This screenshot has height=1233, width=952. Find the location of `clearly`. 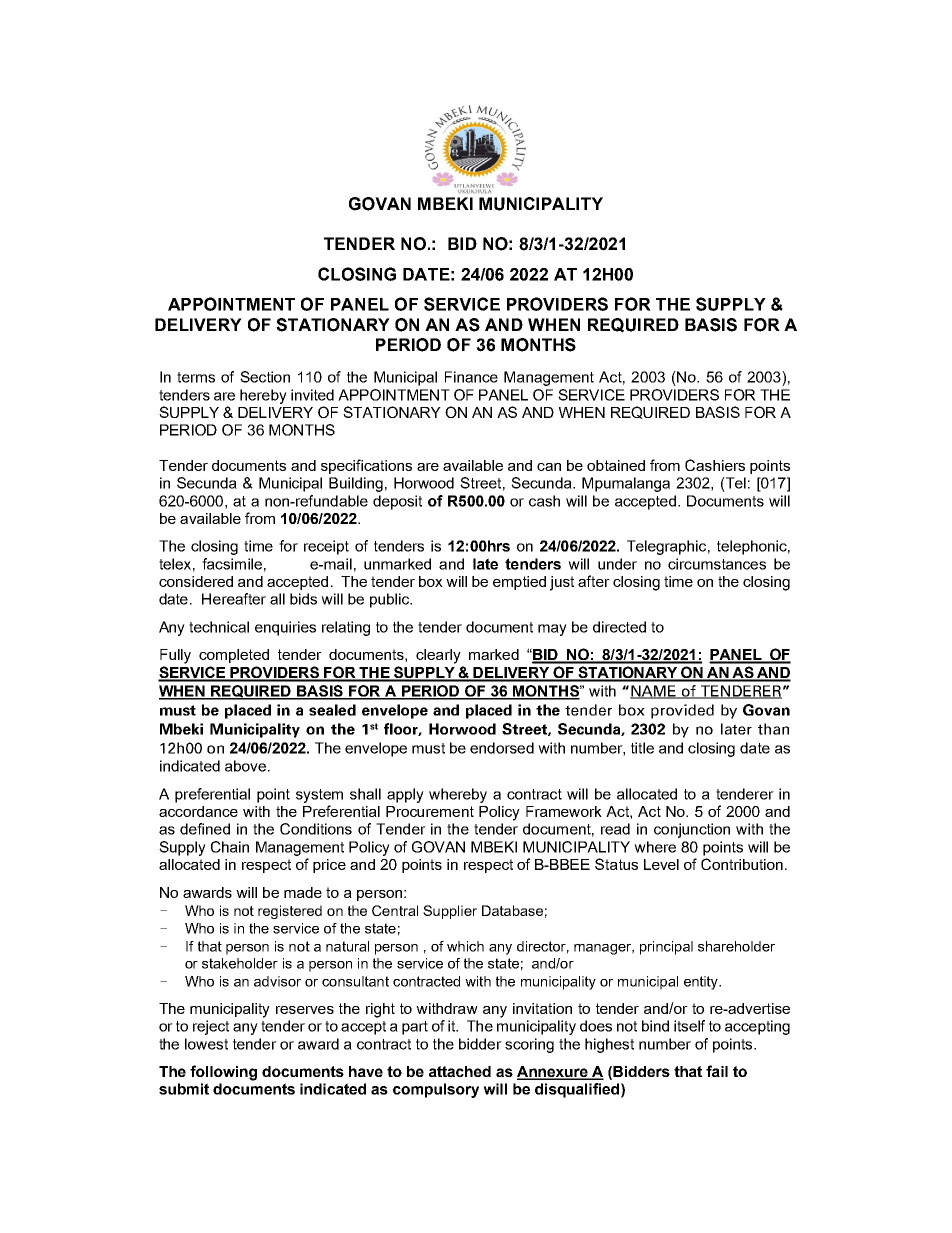

clearly is located at coordinates (438, 656).
